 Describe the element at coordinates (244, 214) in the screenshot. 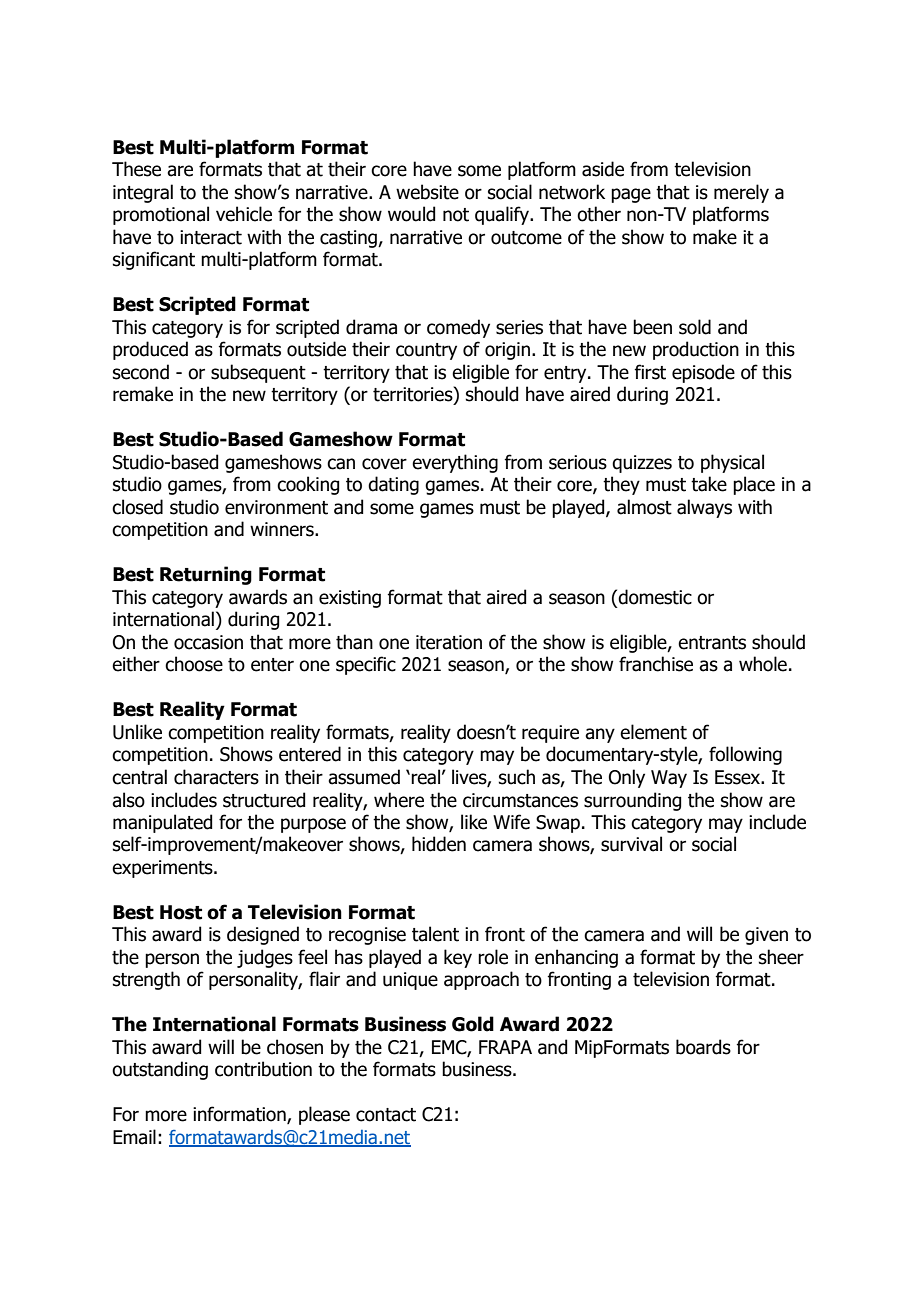

I see `vehicle` at that location.
